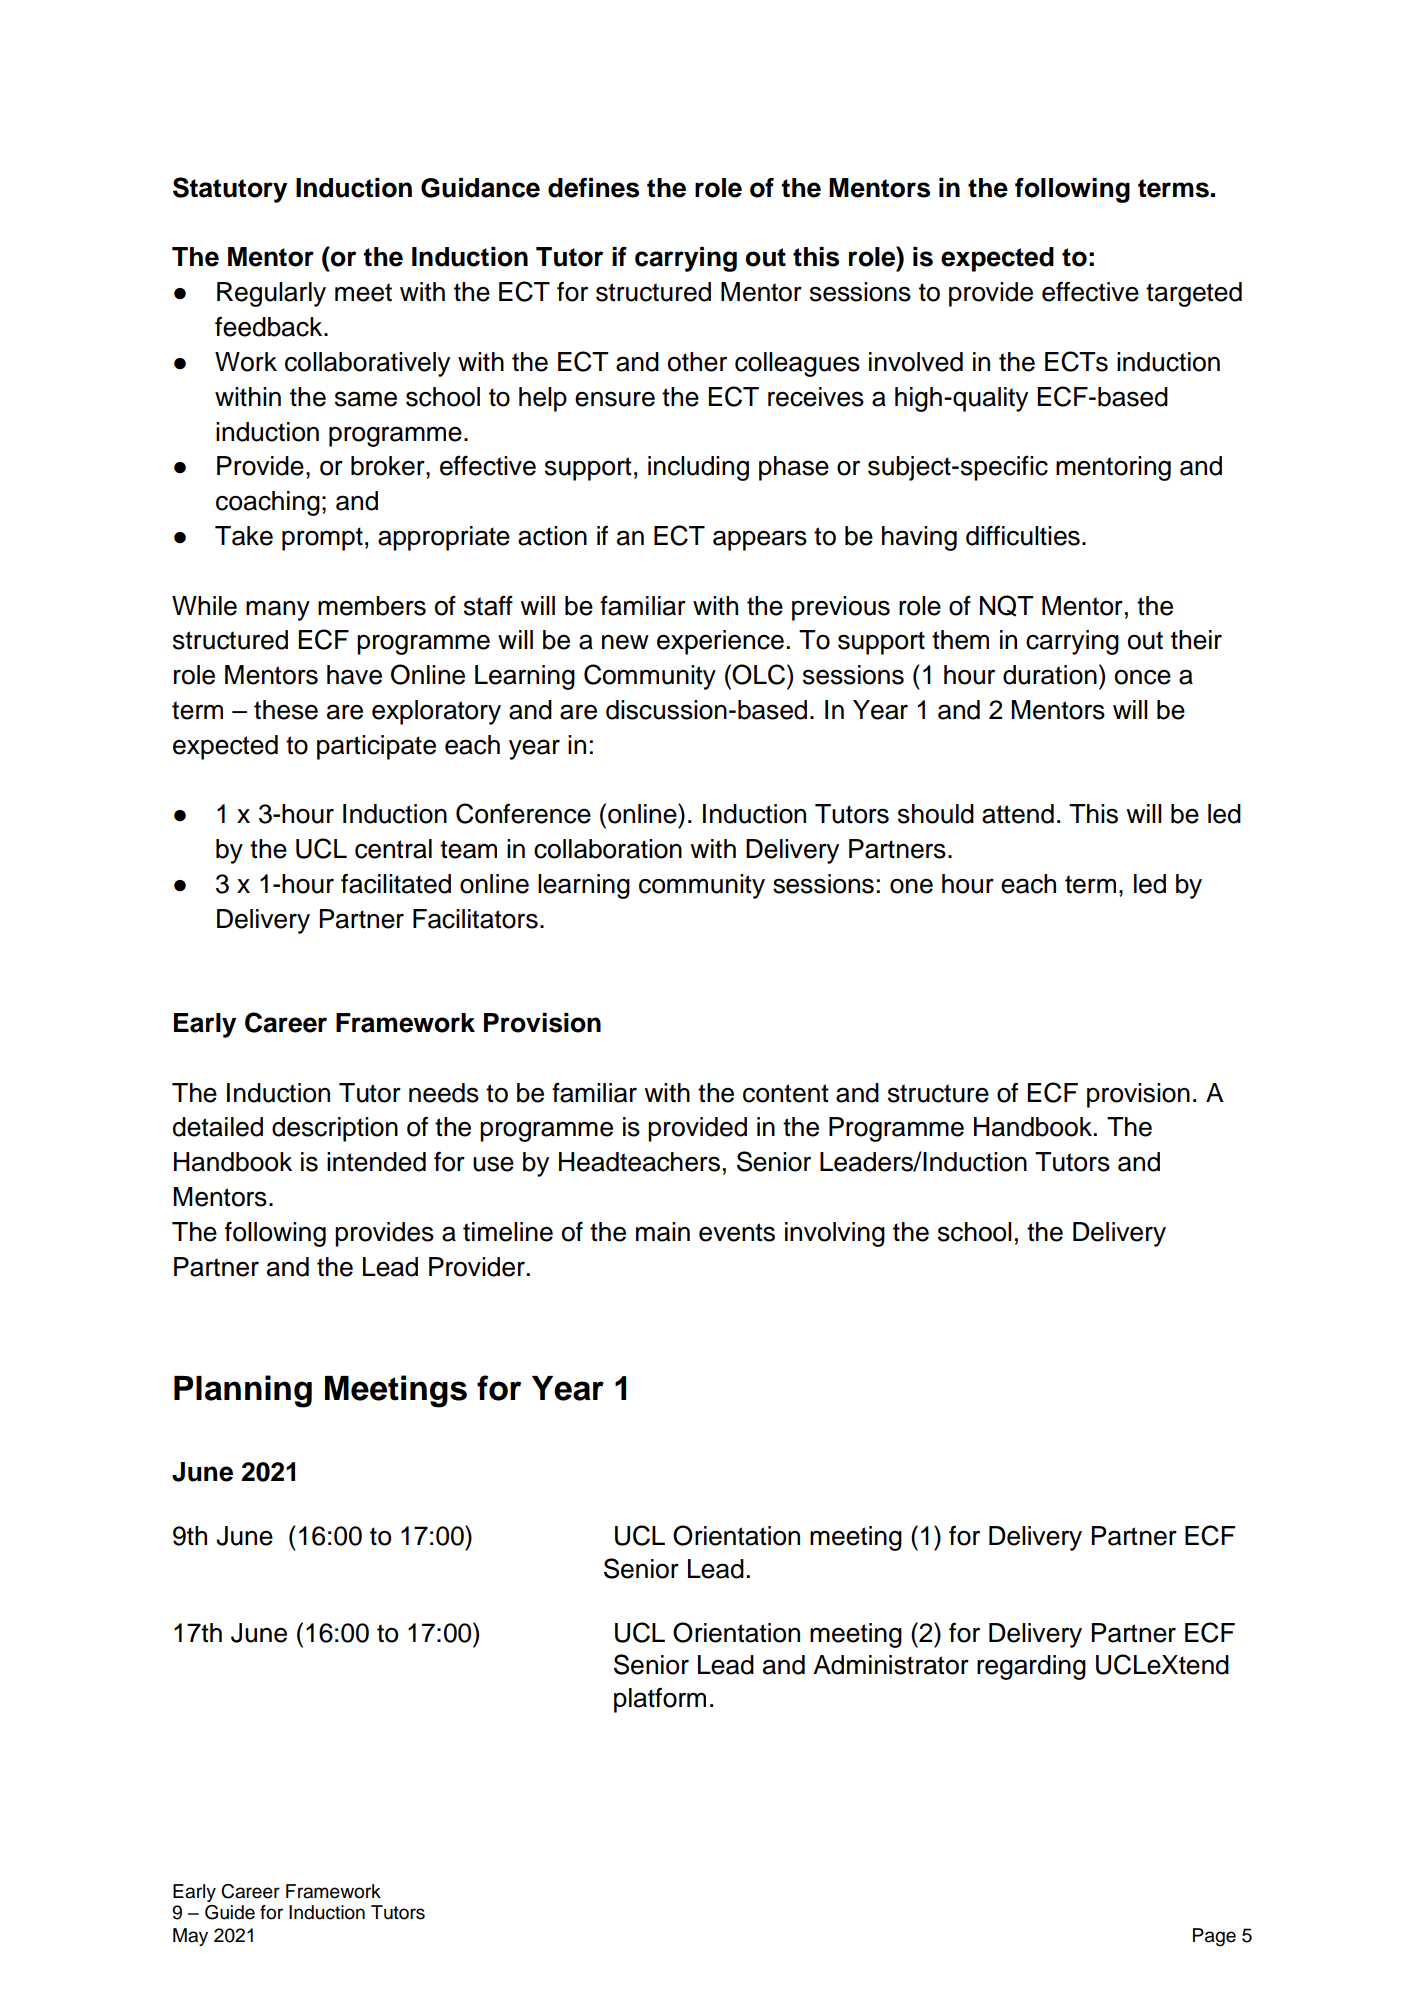 This image has width=1424, height=2013. I want to click on Regularly, so click(271, 294).
